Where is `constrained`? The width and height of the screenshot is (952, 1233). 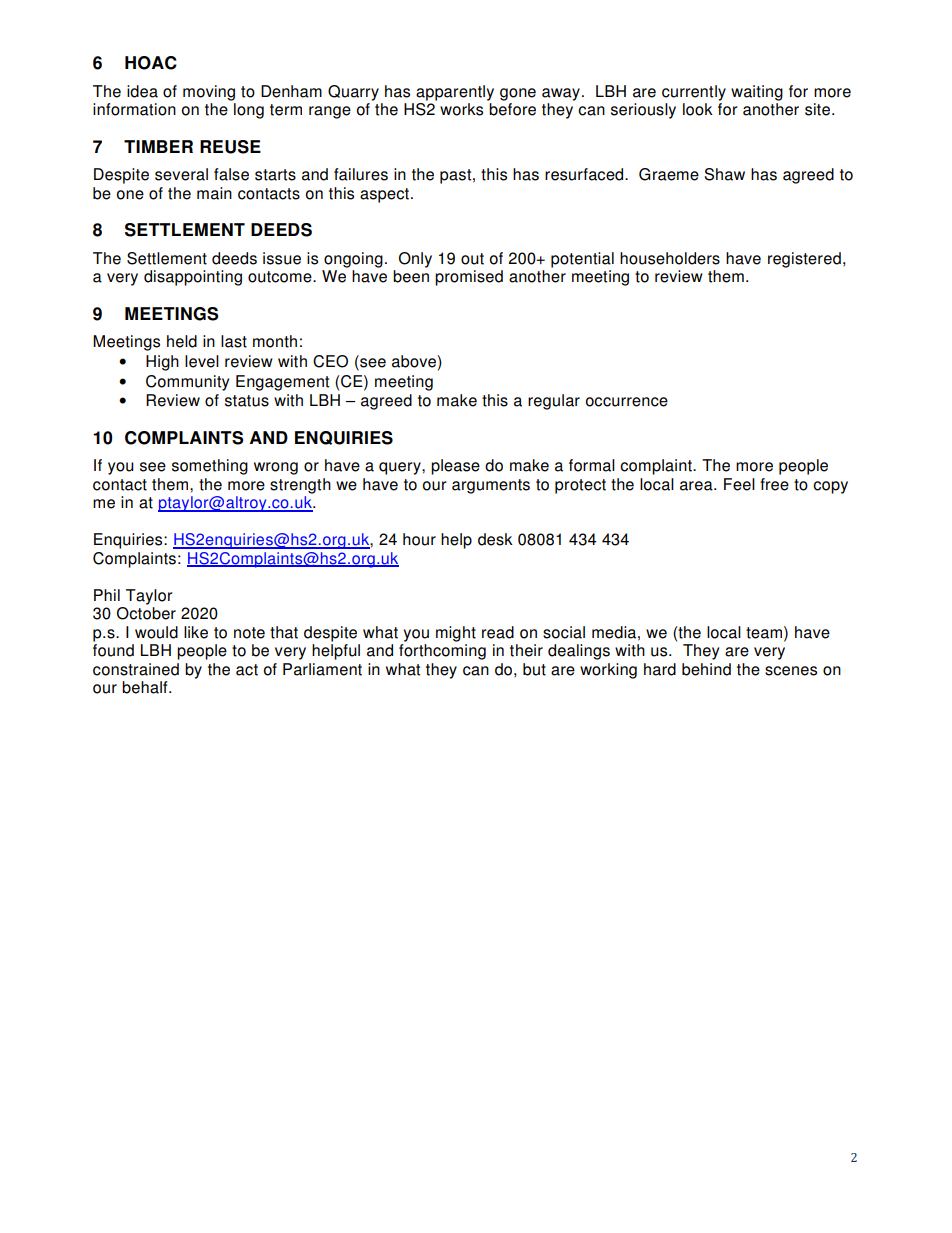
constrained is located at coordinates (136, 669).
